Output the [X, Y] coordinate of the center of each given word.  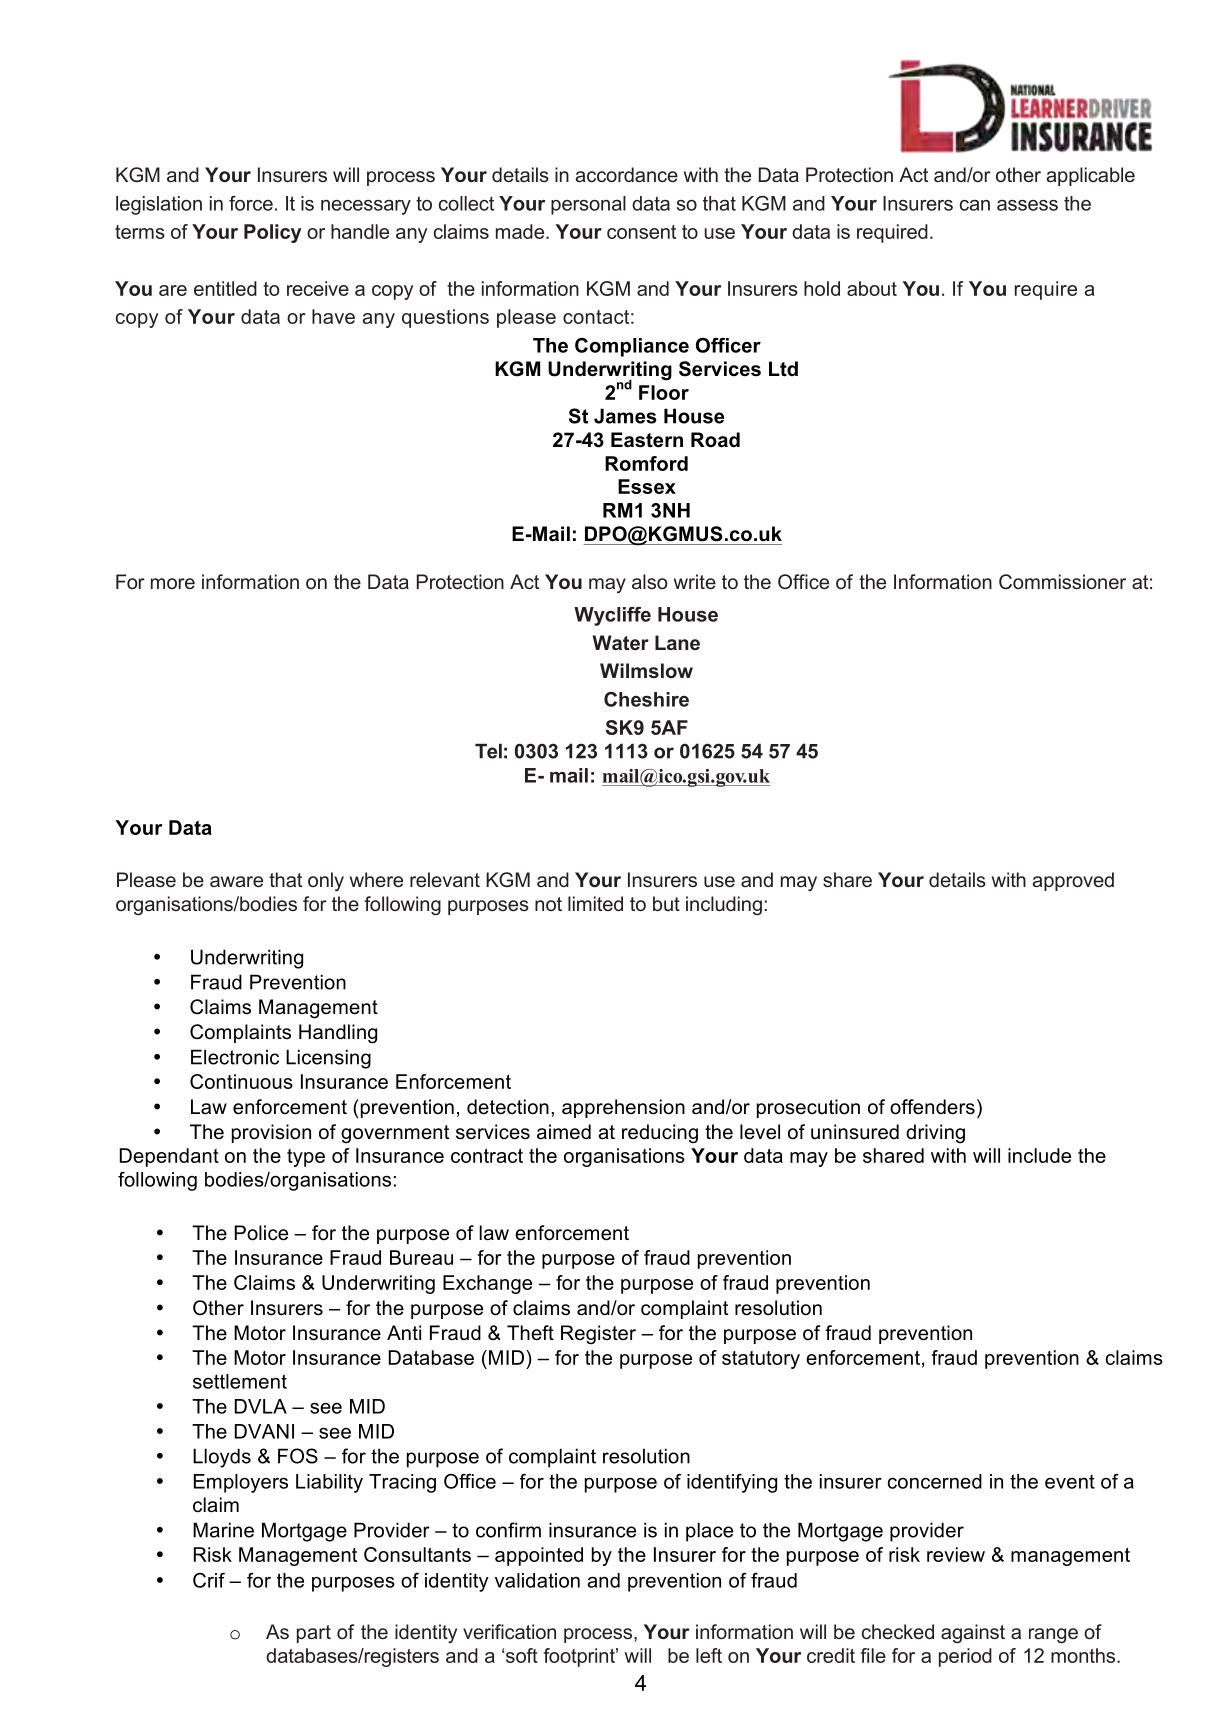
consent [641, 232]
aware [236, 881]
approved [1073, 881]
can [975, 205]
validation [537, 1580]
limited [595, 903]
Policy [272, 233]
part [314, 1634]
